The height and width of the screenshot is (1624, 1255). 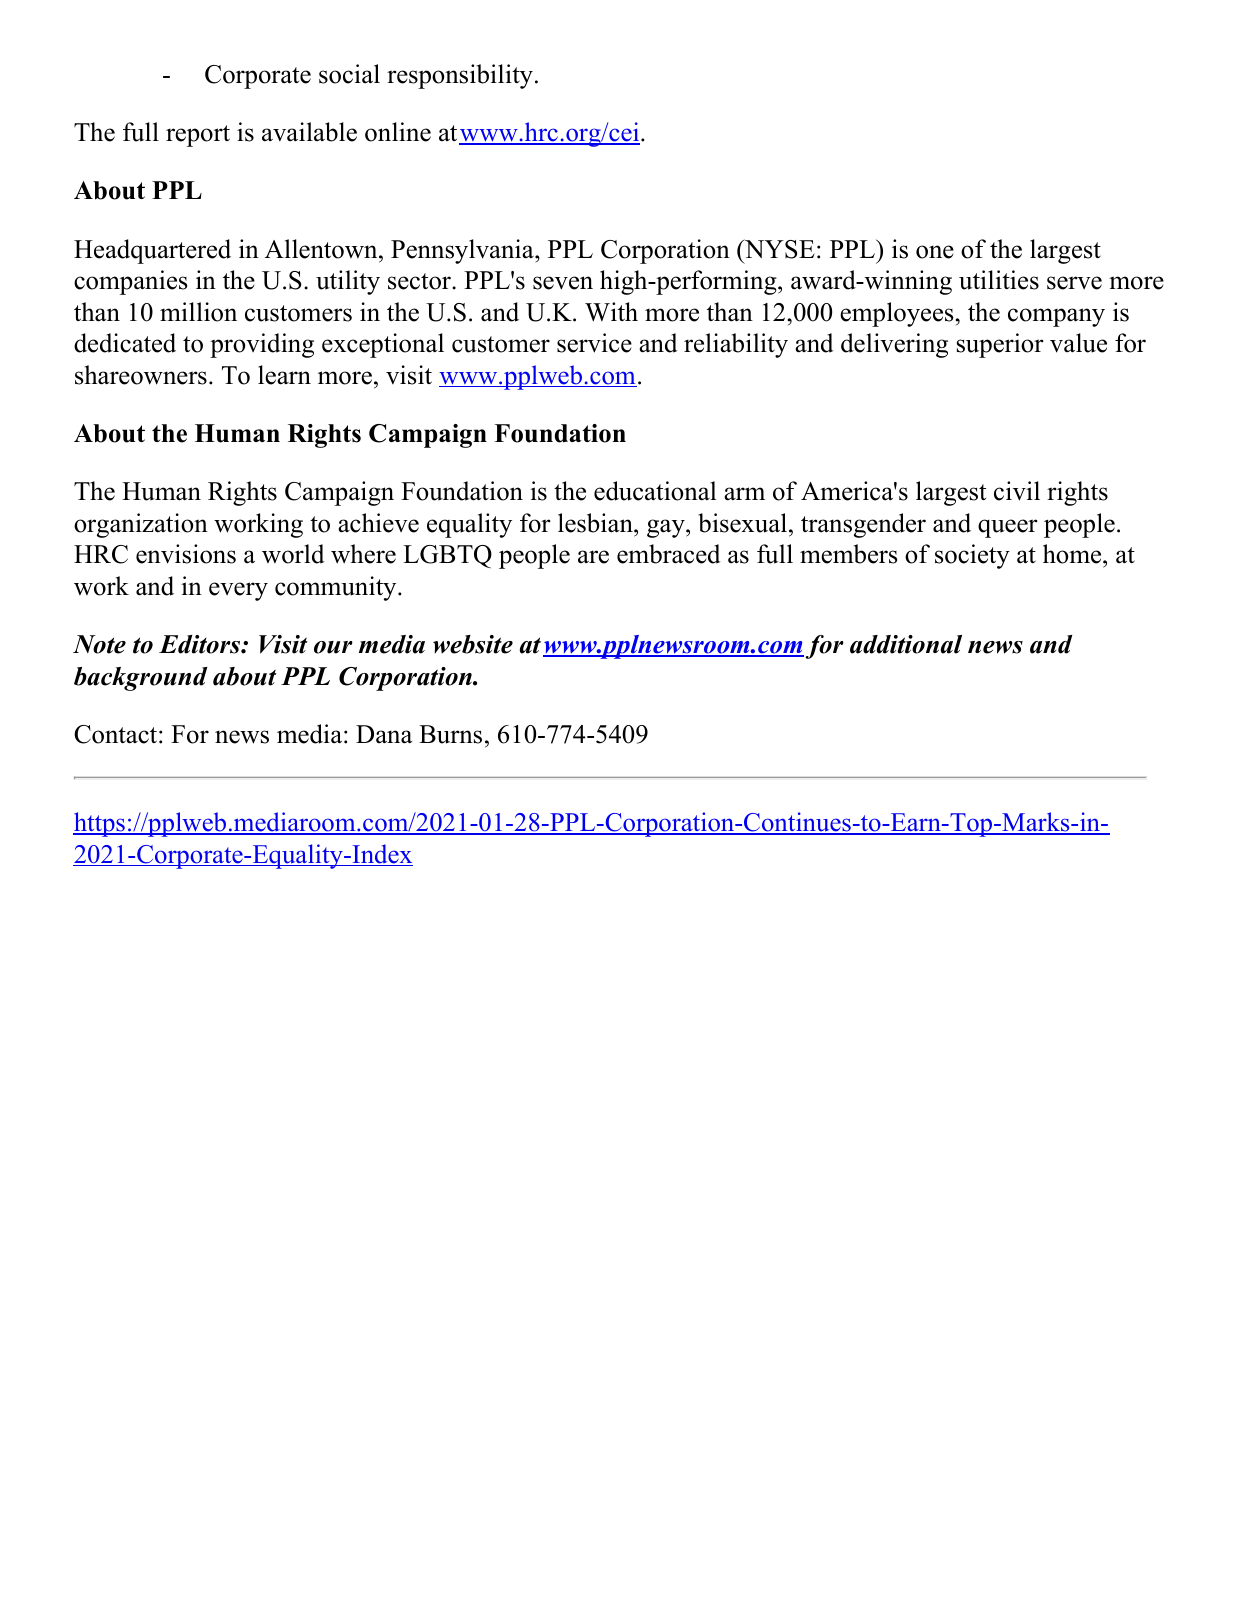 I want to click on utilities, so click(x=999, y=280).
